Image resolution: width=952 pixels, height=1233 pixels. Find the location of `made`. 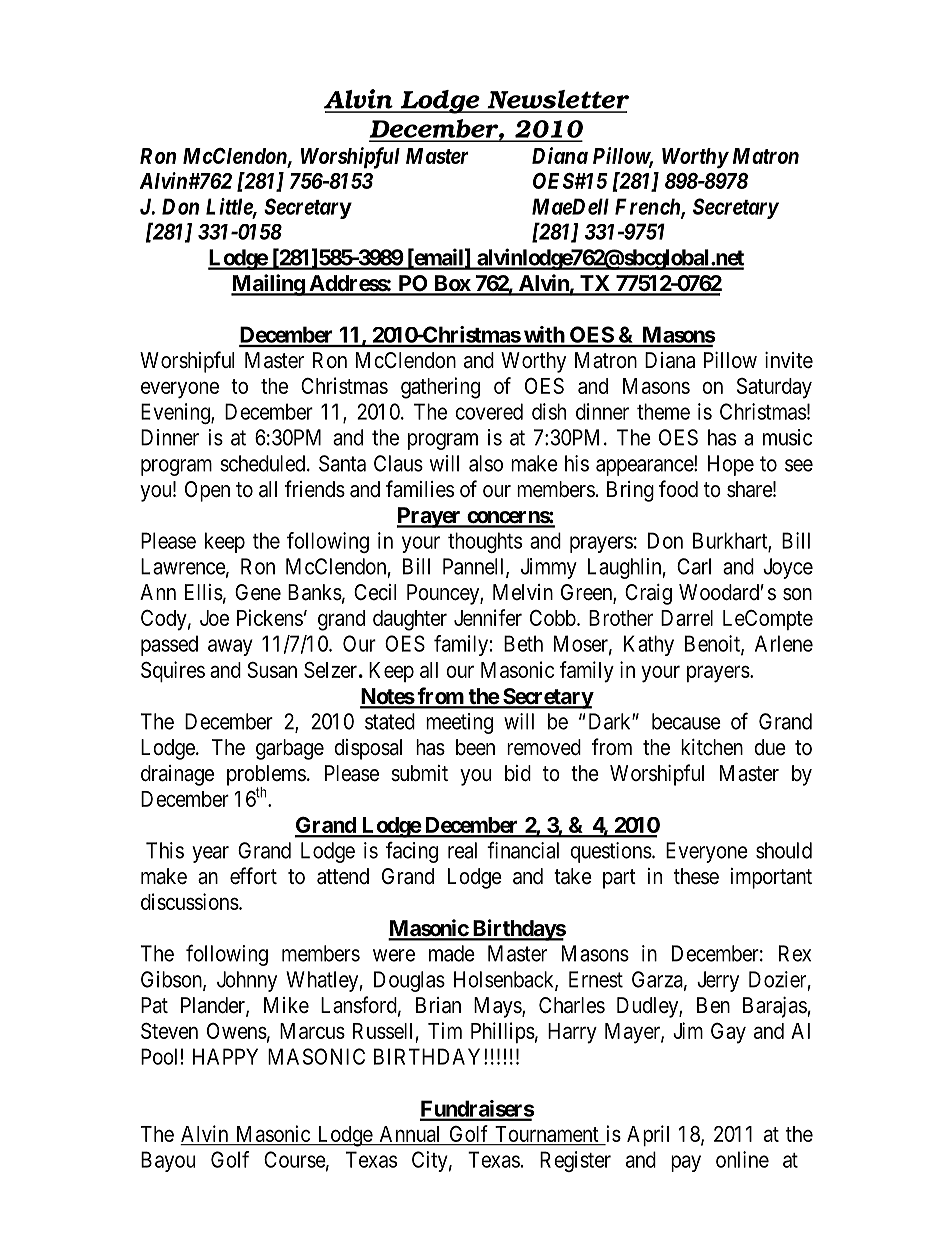

made is located at coordinates (452, 953).
